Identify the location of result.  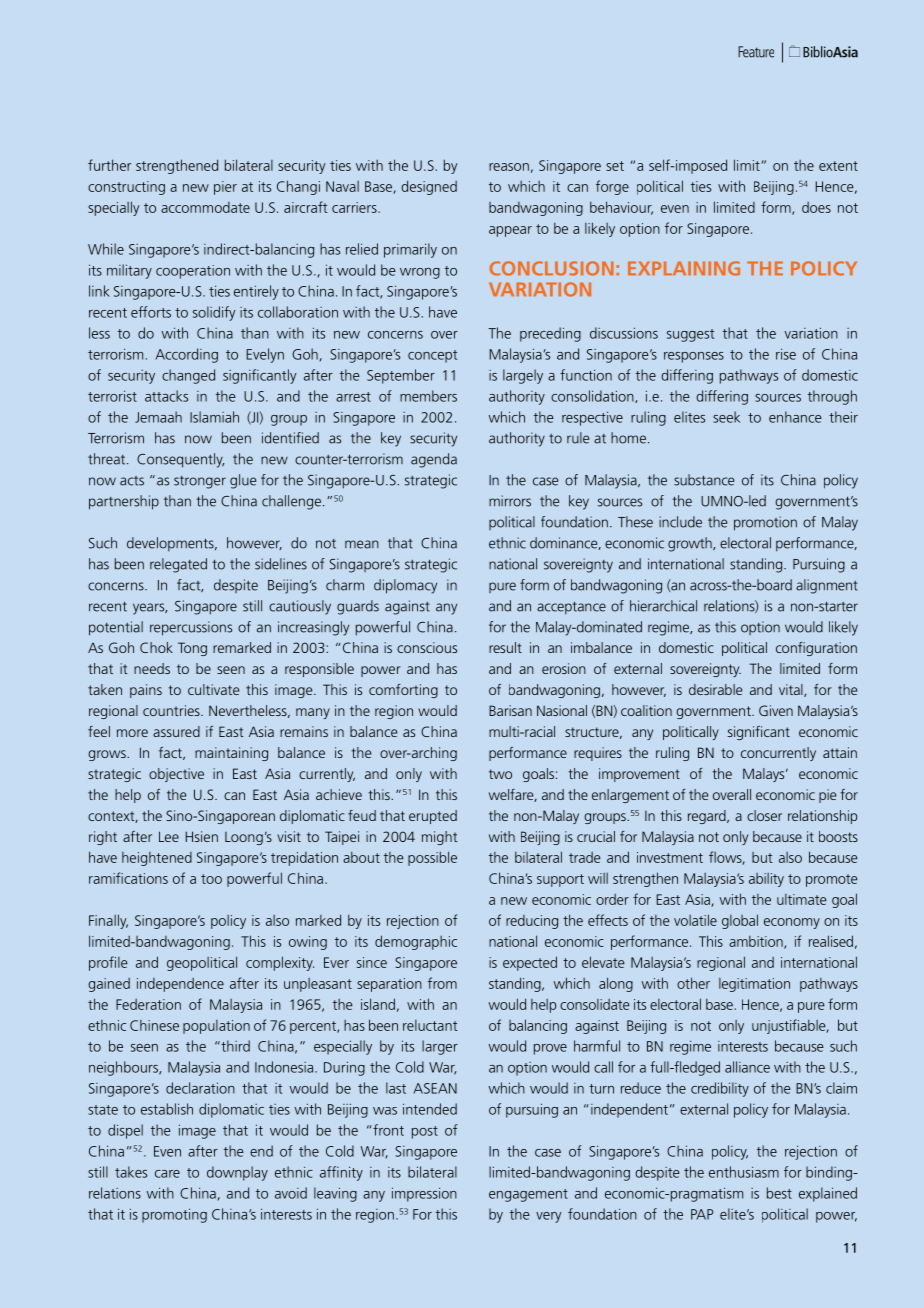
(505, 647).
